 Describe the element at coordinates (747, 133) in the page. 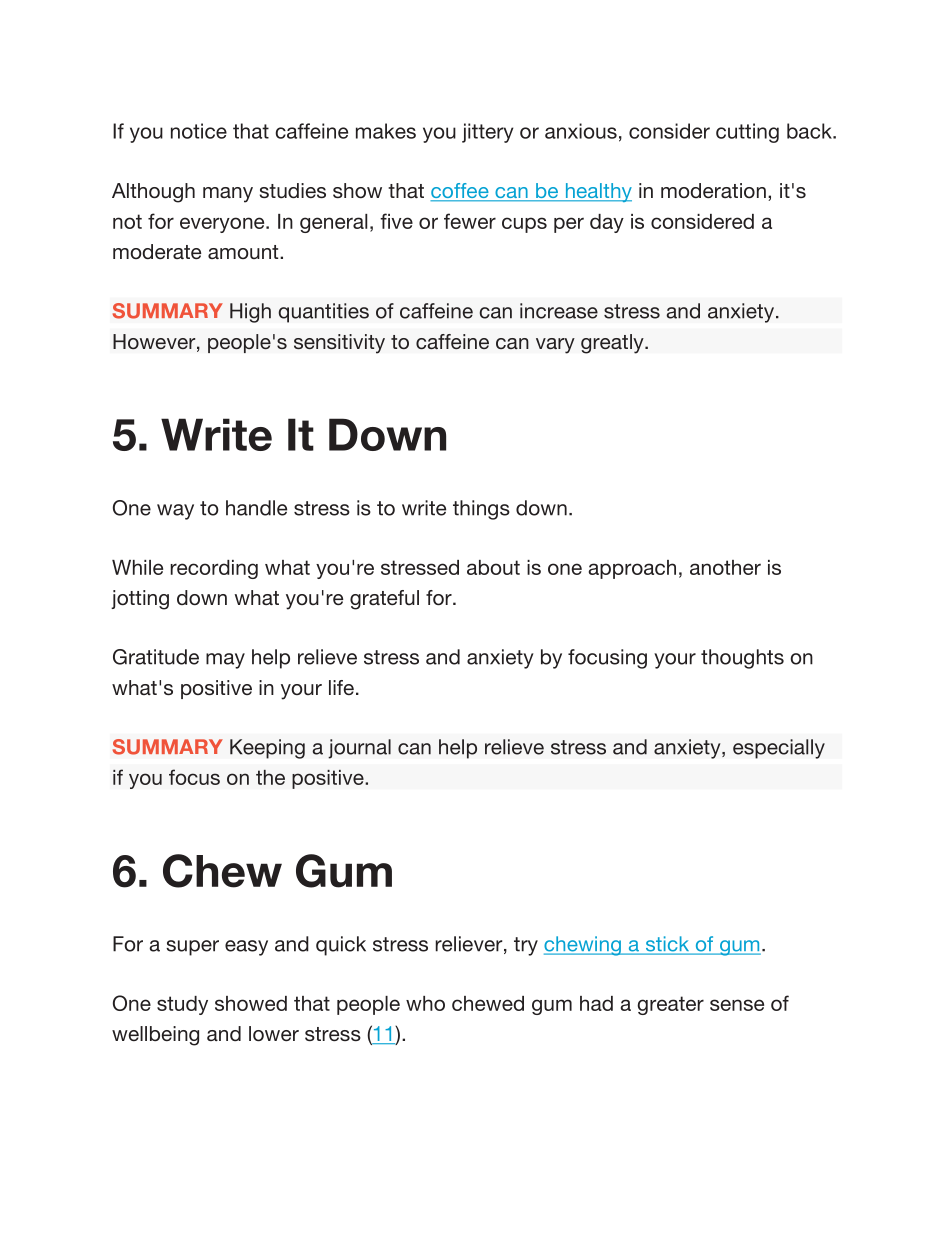

I see `cutting` at that location.
